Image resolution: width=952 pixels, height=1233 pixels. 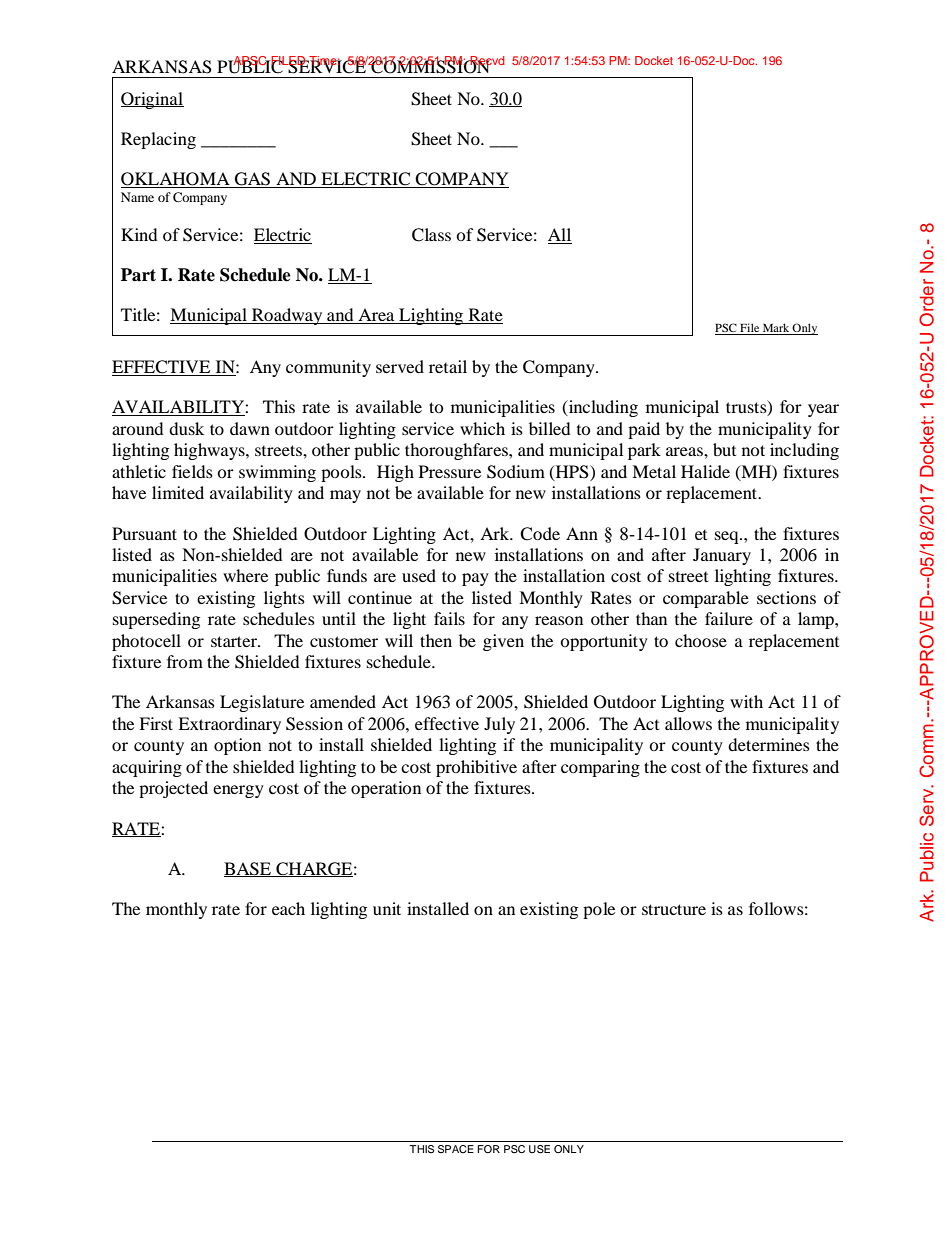 I want to click on Replacing, so click(x=158, y=140).
